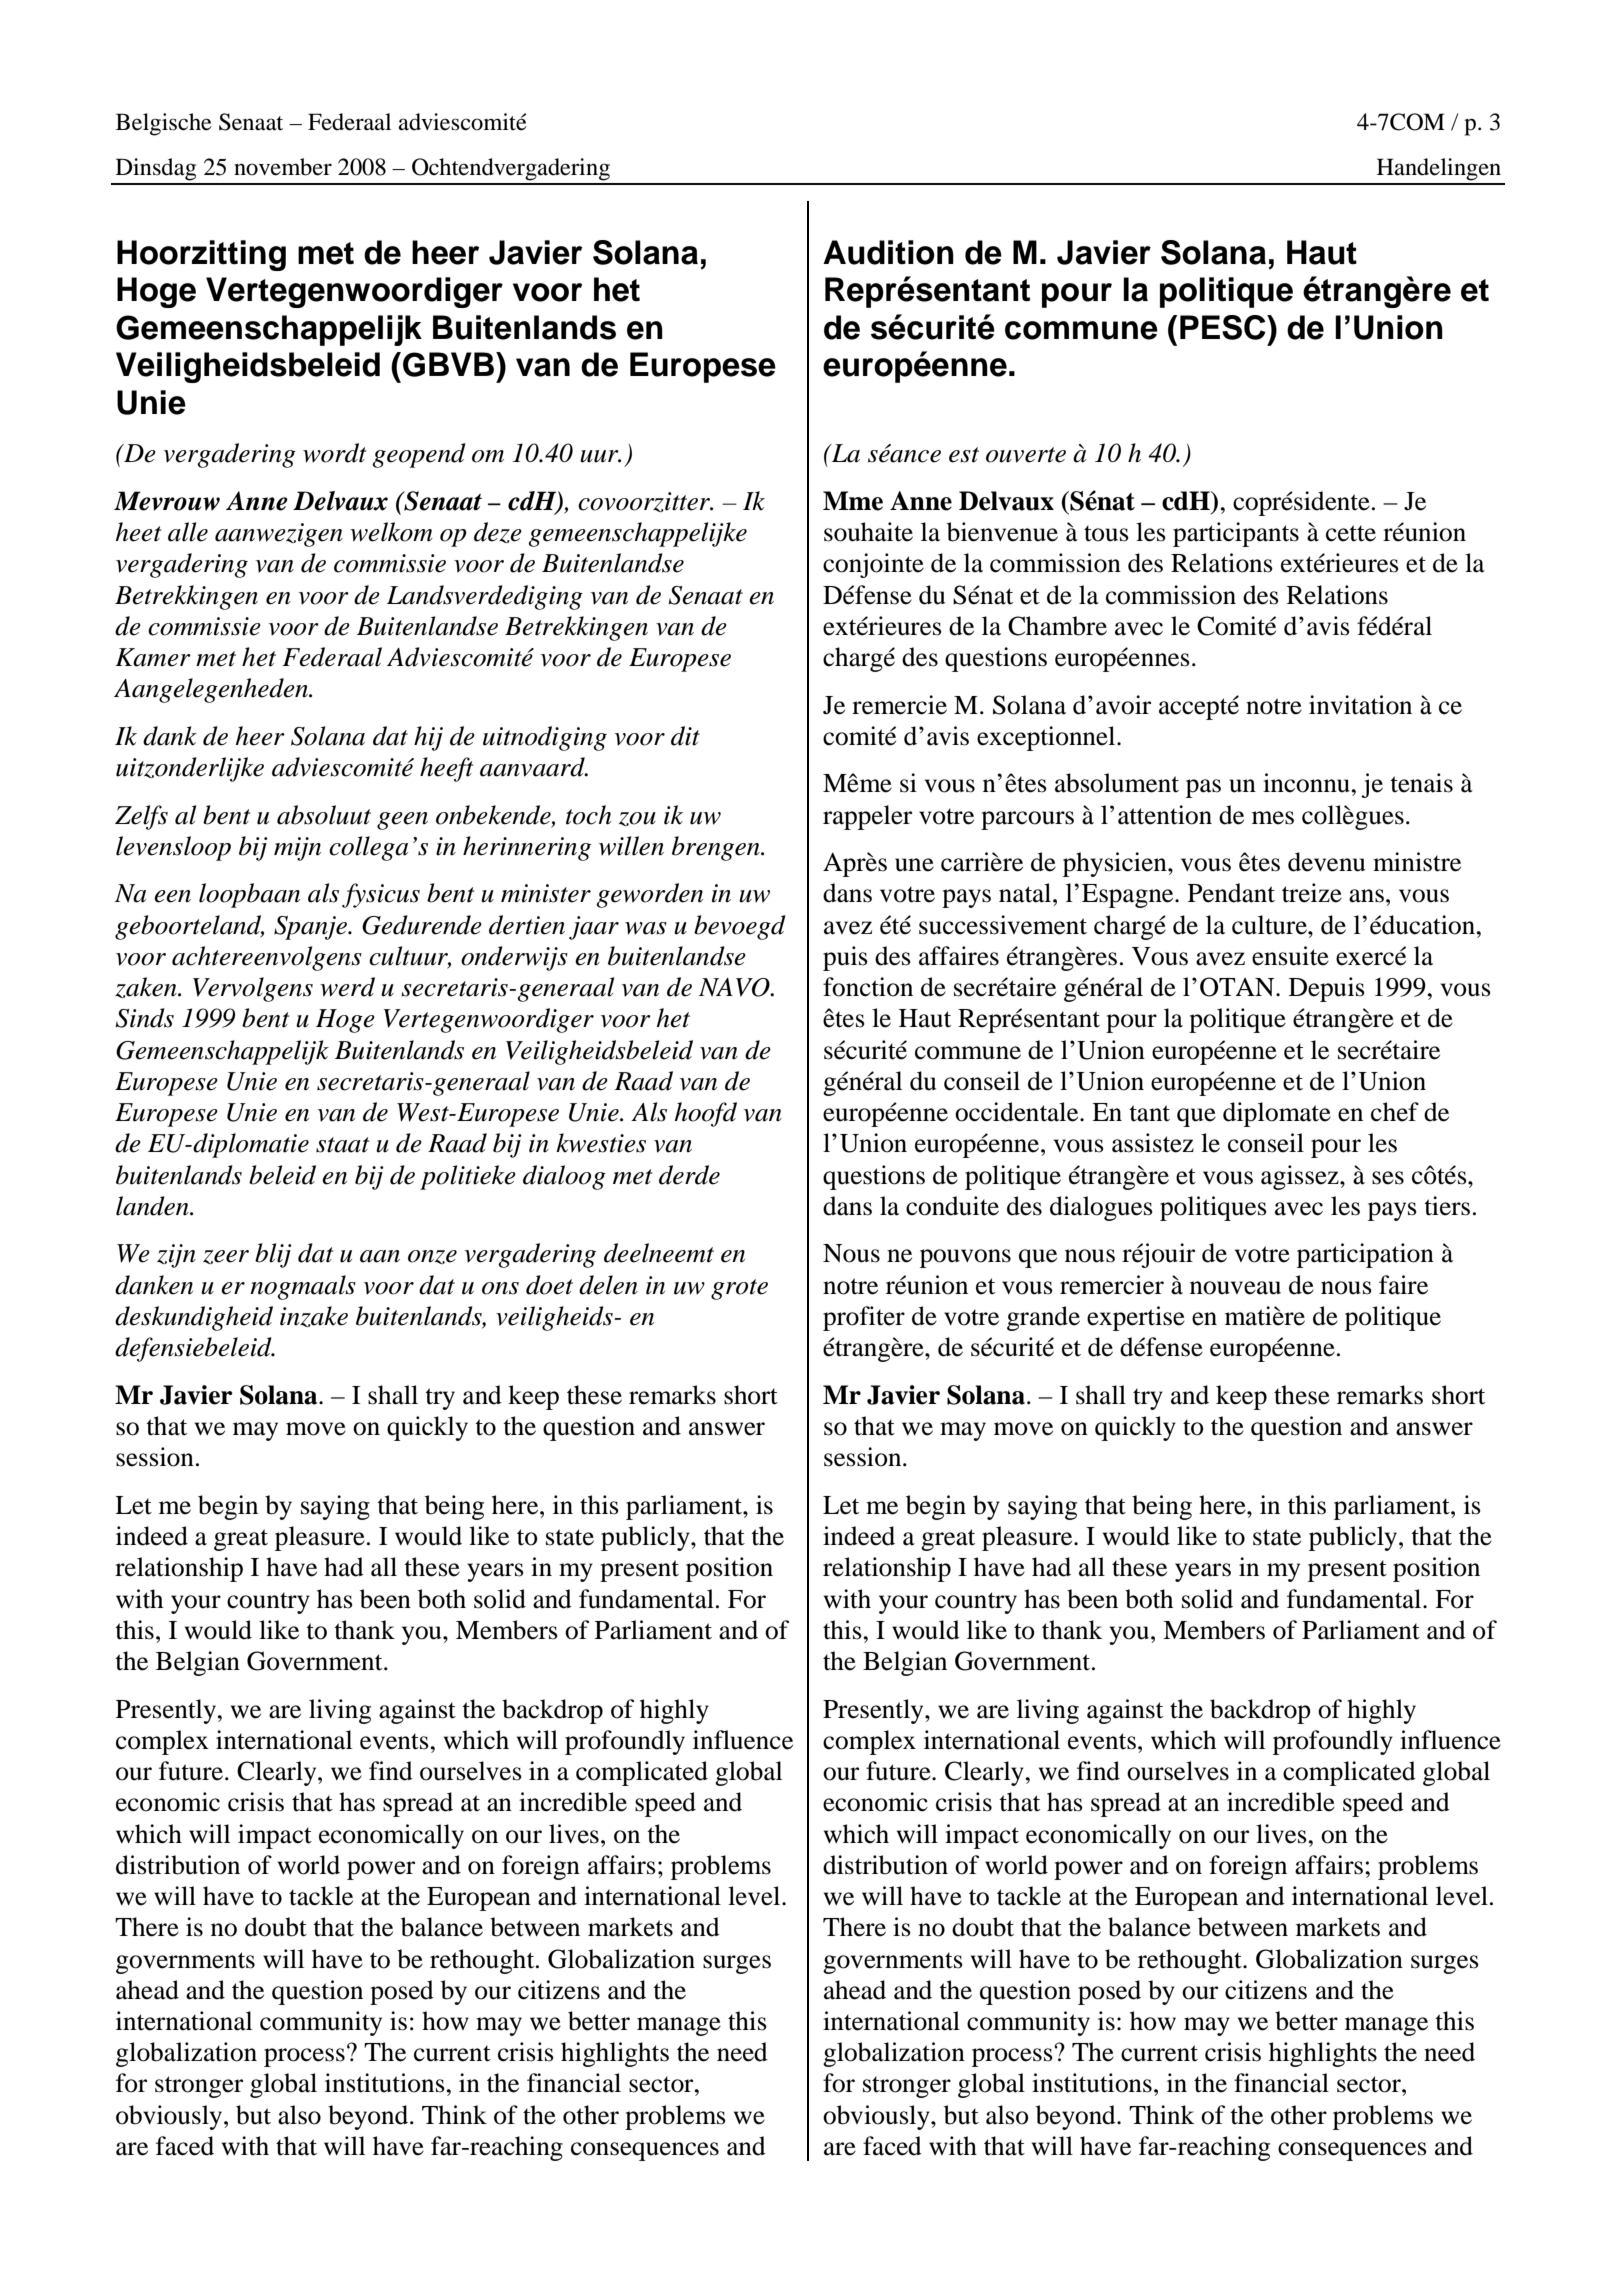 This document has width=1616, height=2288. What do you see at coordinates (739, 1289) in the document?
I see `grote` at bounding box center [739, 1289].
